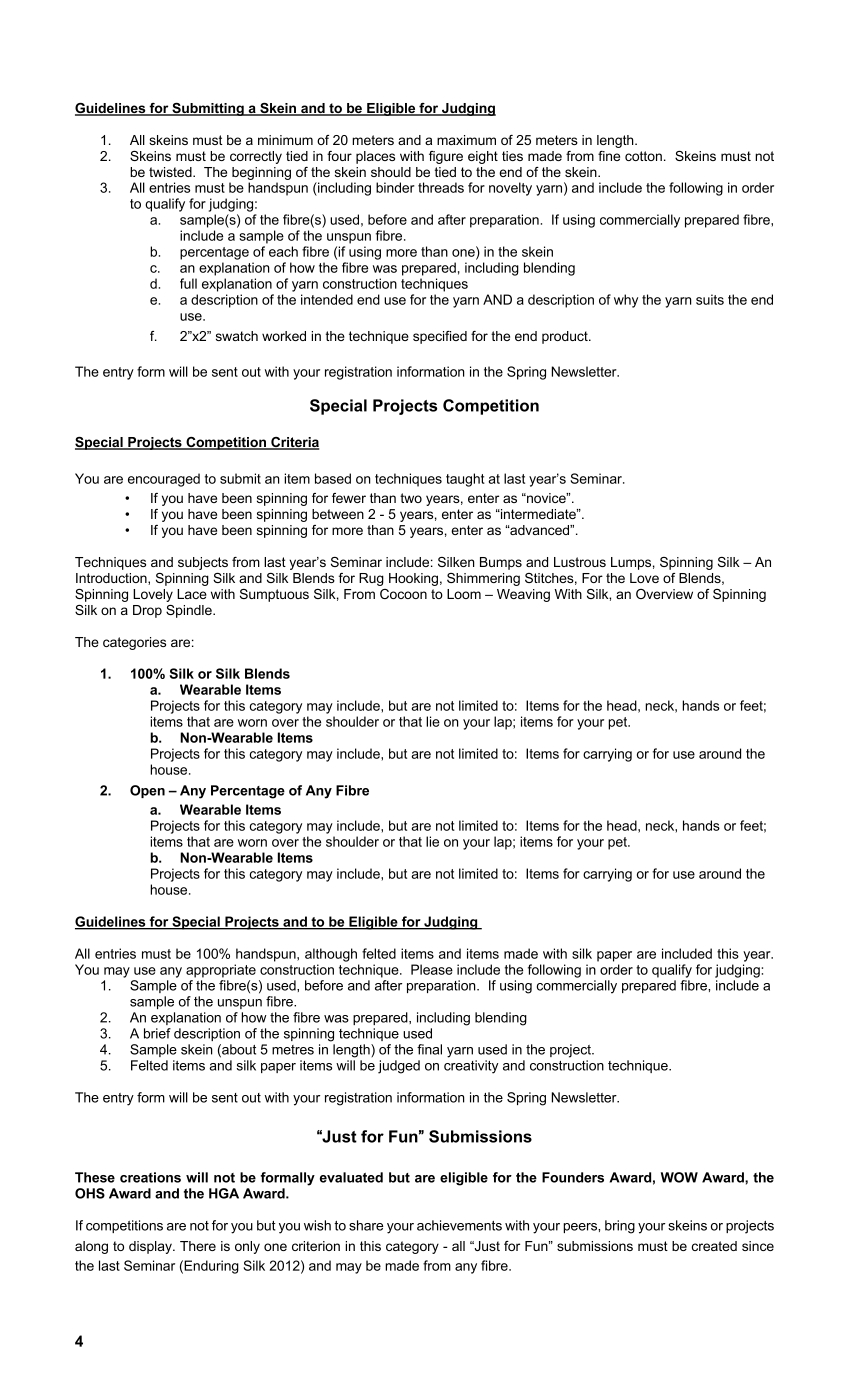 The width and height of the screenshot is (849, 1400). I want to click on encouraged, so click(164, 480).
